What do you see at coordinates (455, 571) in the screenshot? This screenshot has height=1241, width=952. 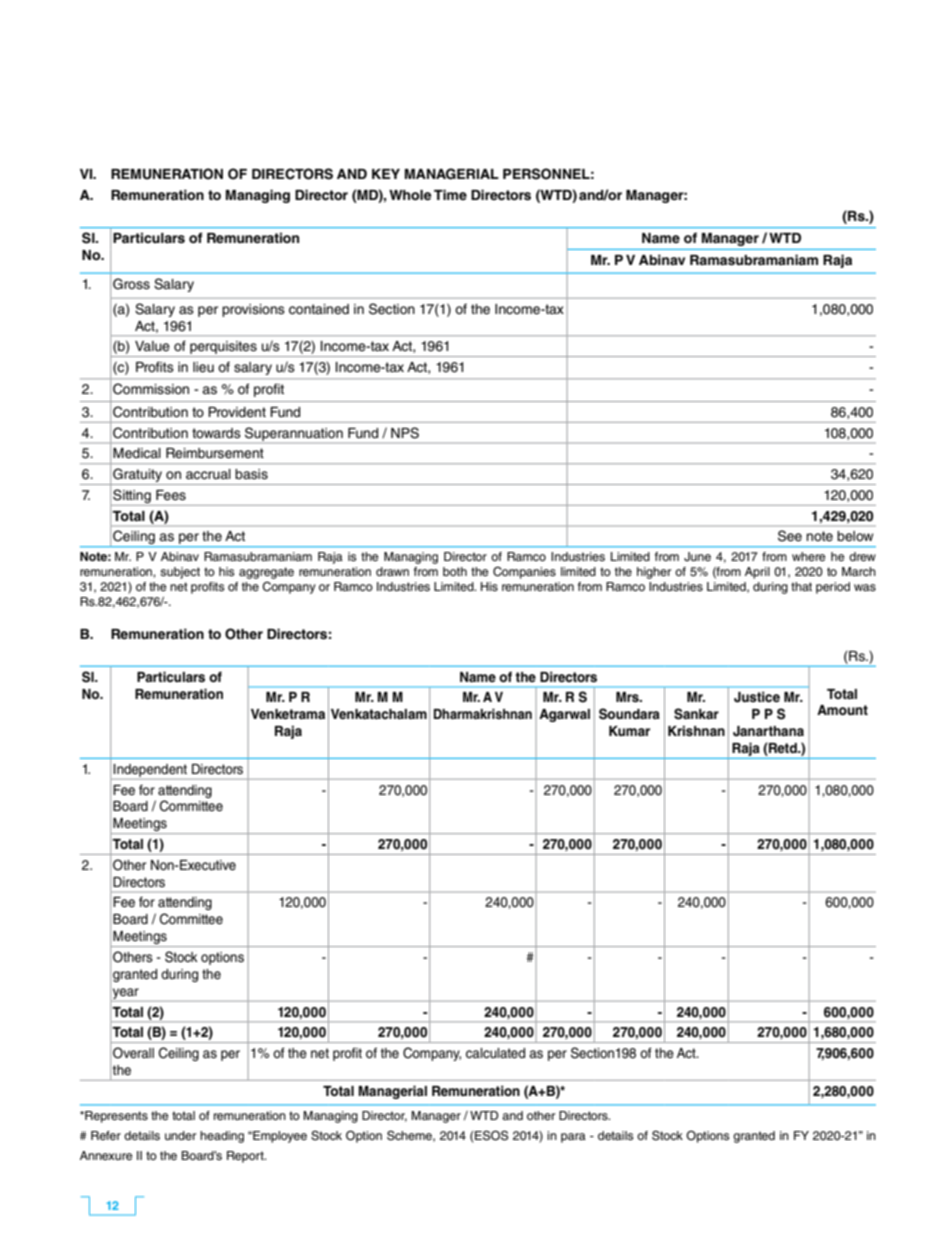 I see `both` at bounding box center [455, 571].
